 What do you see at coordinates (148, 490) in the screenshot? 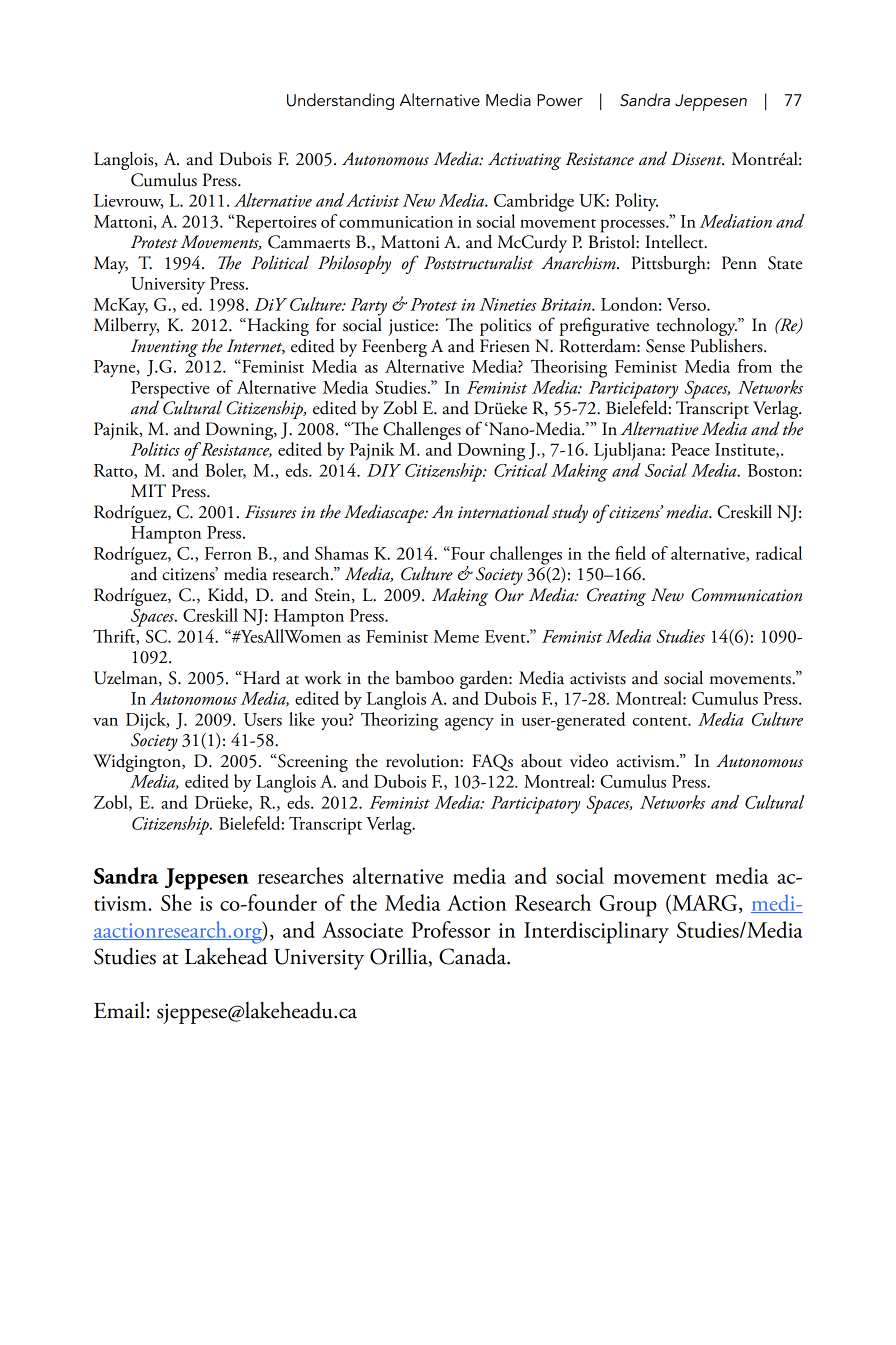
I see `MIT` at bounding box center [148, 490].
